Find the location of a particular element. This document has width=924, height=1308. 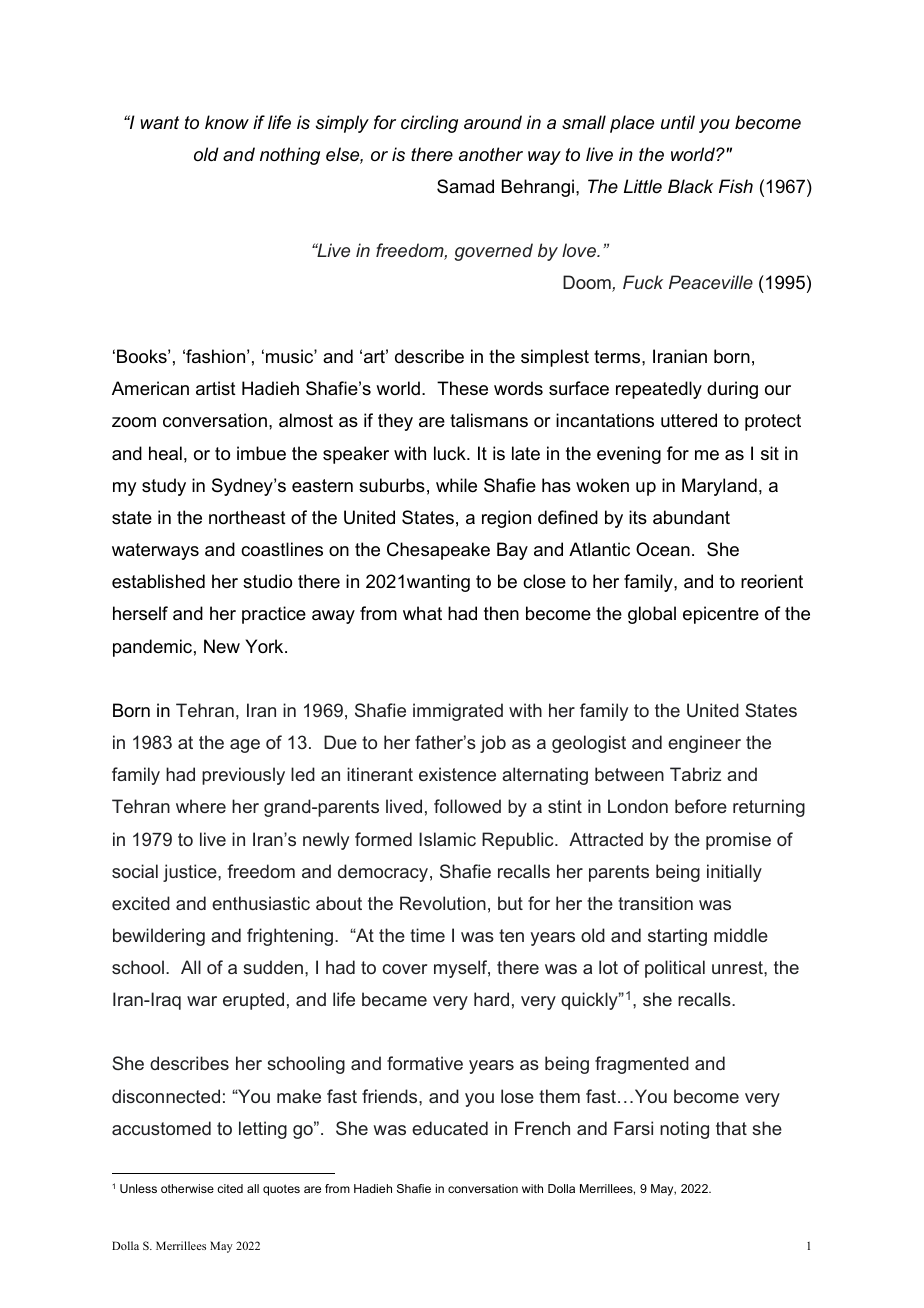

another is located at coordinates (491, 154).
